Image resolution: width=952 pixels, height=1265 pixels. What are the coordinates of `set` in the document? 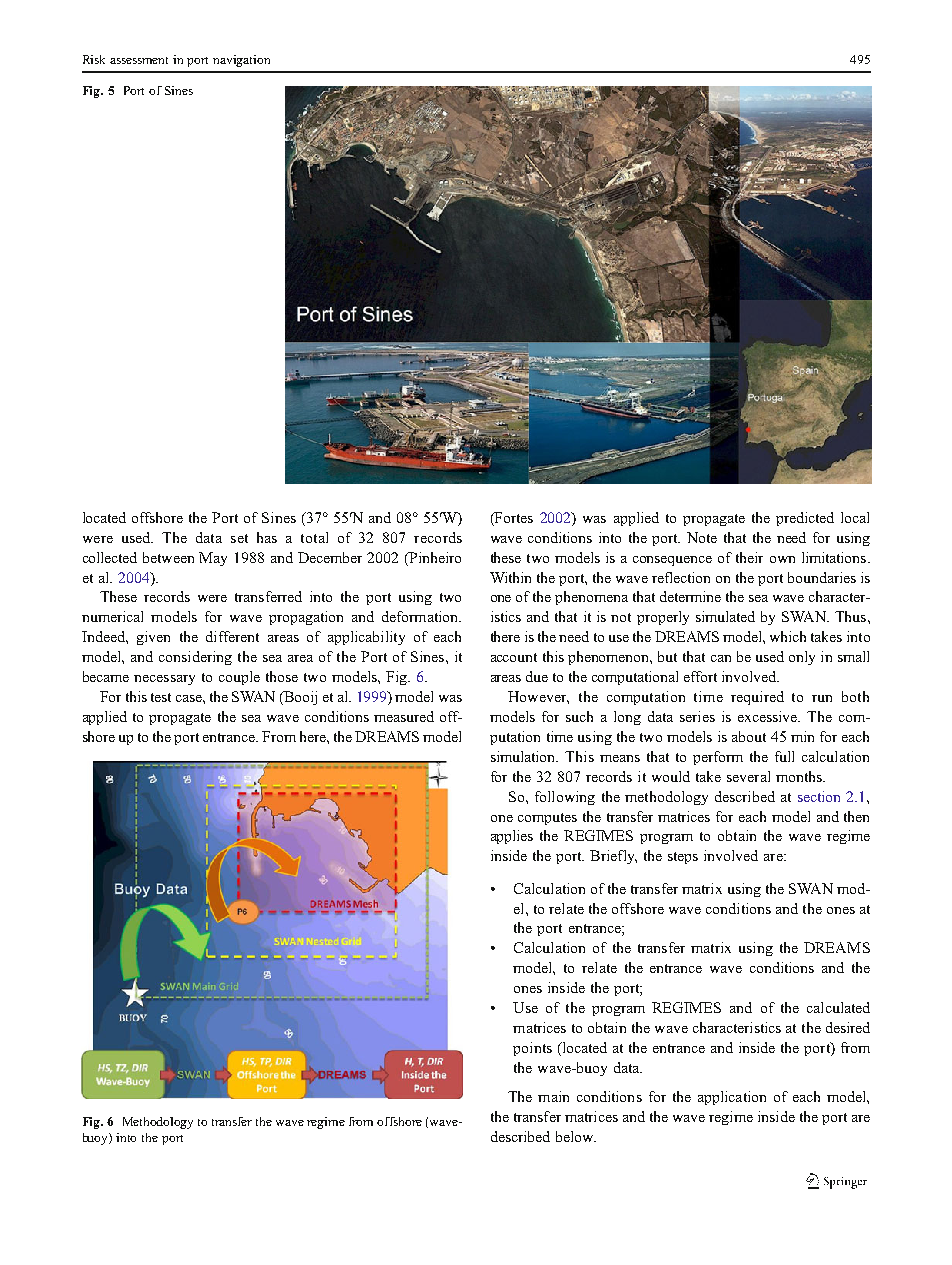 It's located at (239, 538).
